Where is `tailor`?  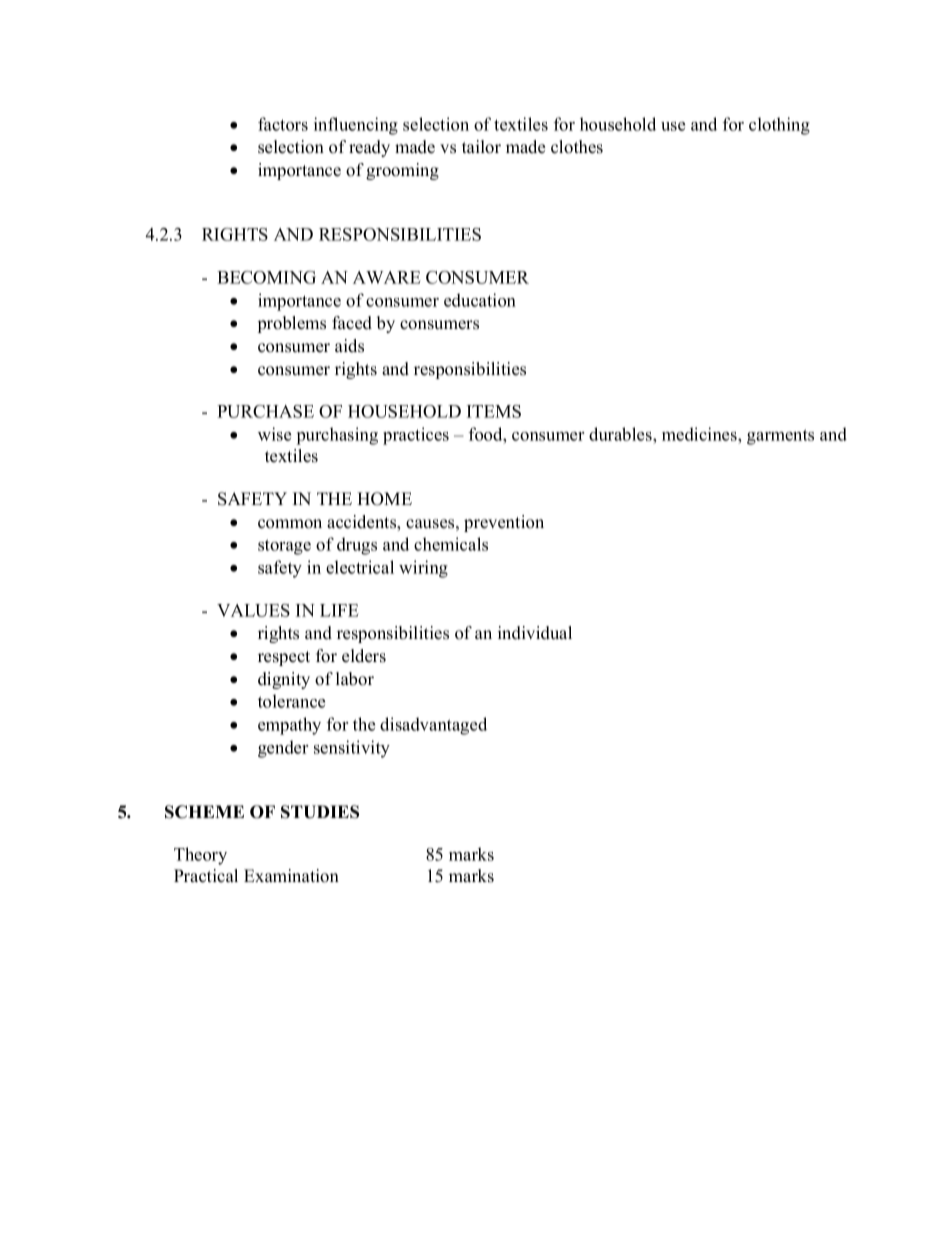 tailor is located at coordinates (481, 147).
